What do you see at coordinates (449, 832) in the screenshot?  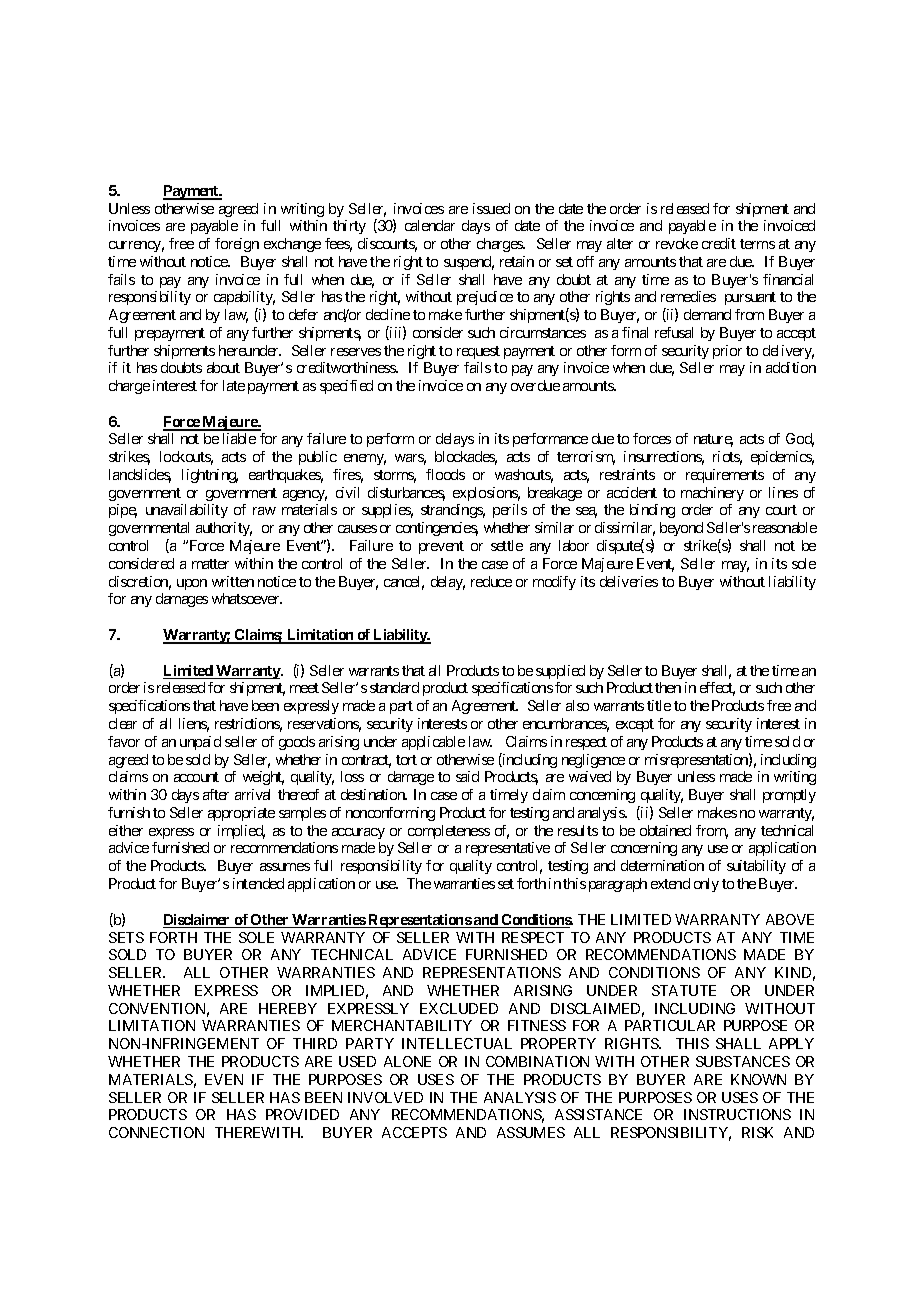 I see `completeness` at bounding box center [449, 832].
